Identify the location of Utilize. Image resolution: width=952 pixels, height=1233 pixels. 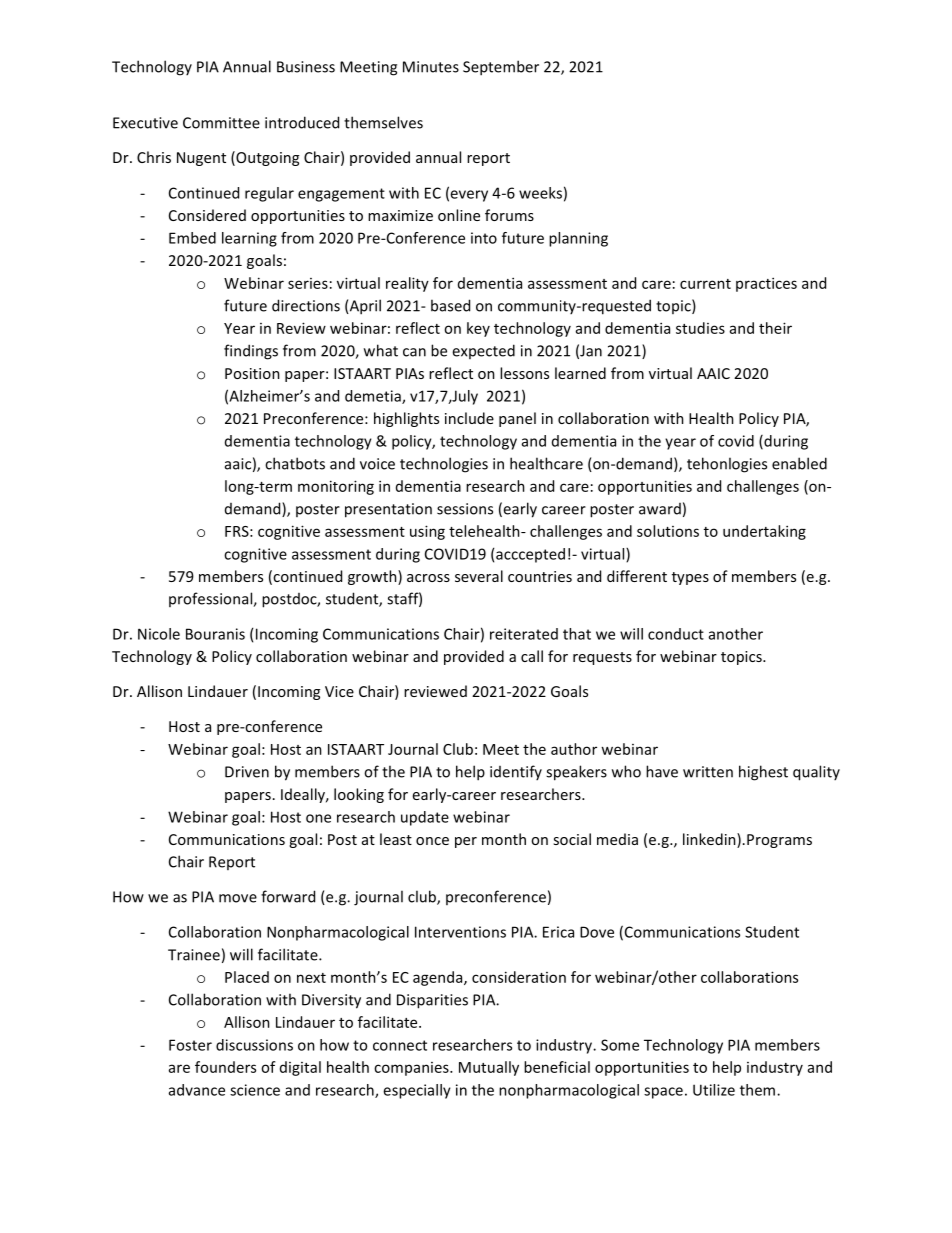
(714, 1090).
